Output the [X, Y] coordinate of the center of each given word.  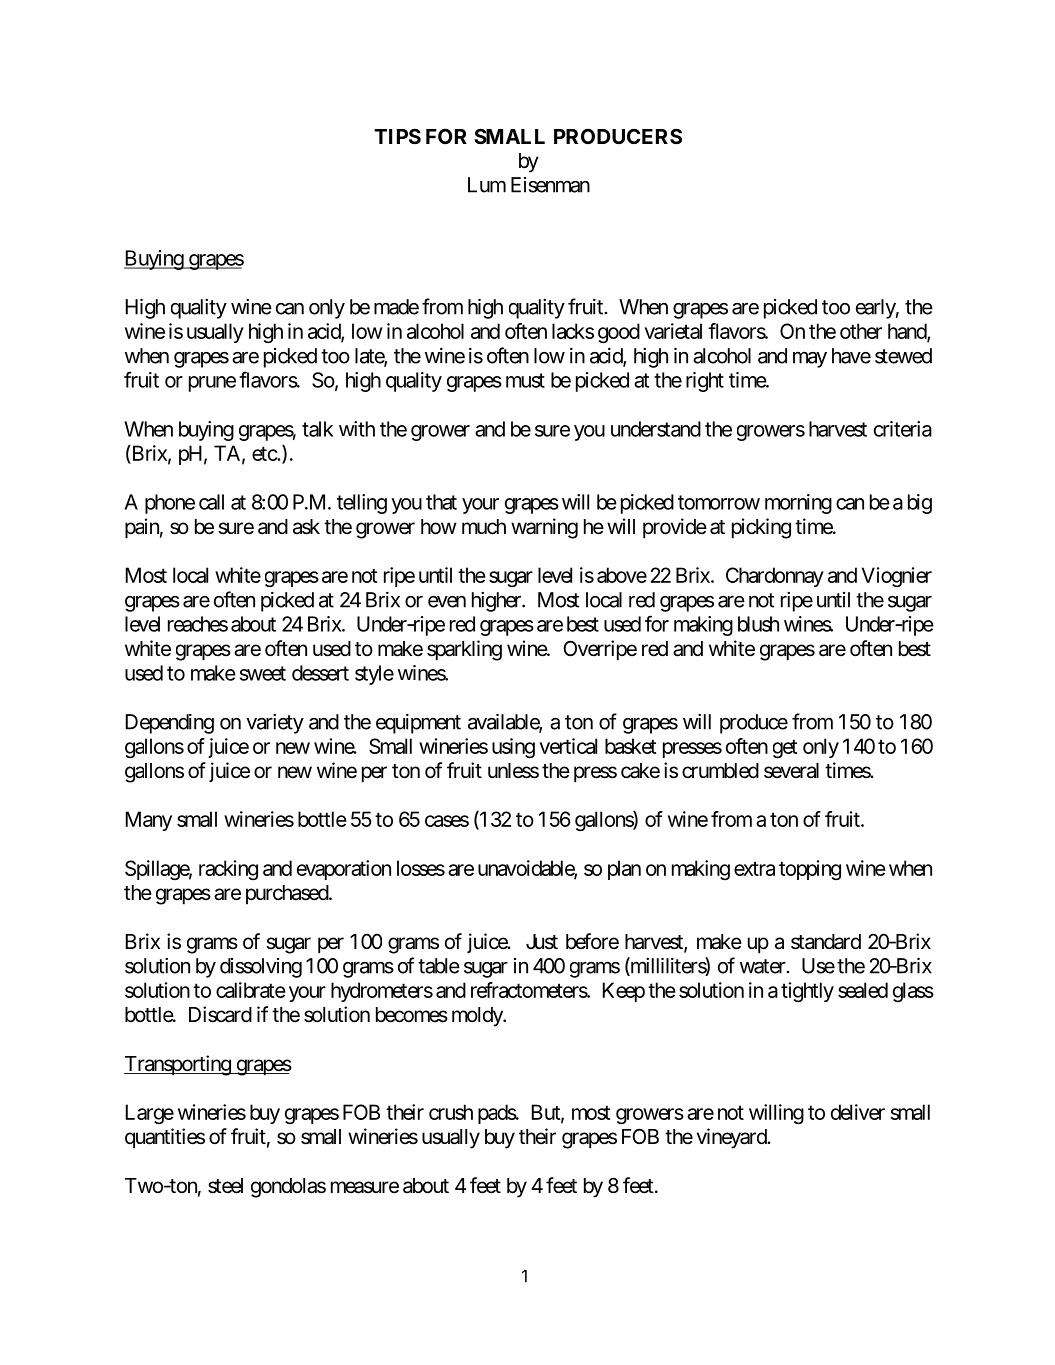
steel [225, 1186]
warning [544, 528]
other [861, 331]
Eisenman [550, 185]
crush [451, 1112]
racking [228, 870]
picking [761, 528]
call [211, 502]
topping [810, 870]
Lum [487, 185]
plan [624, 870]
